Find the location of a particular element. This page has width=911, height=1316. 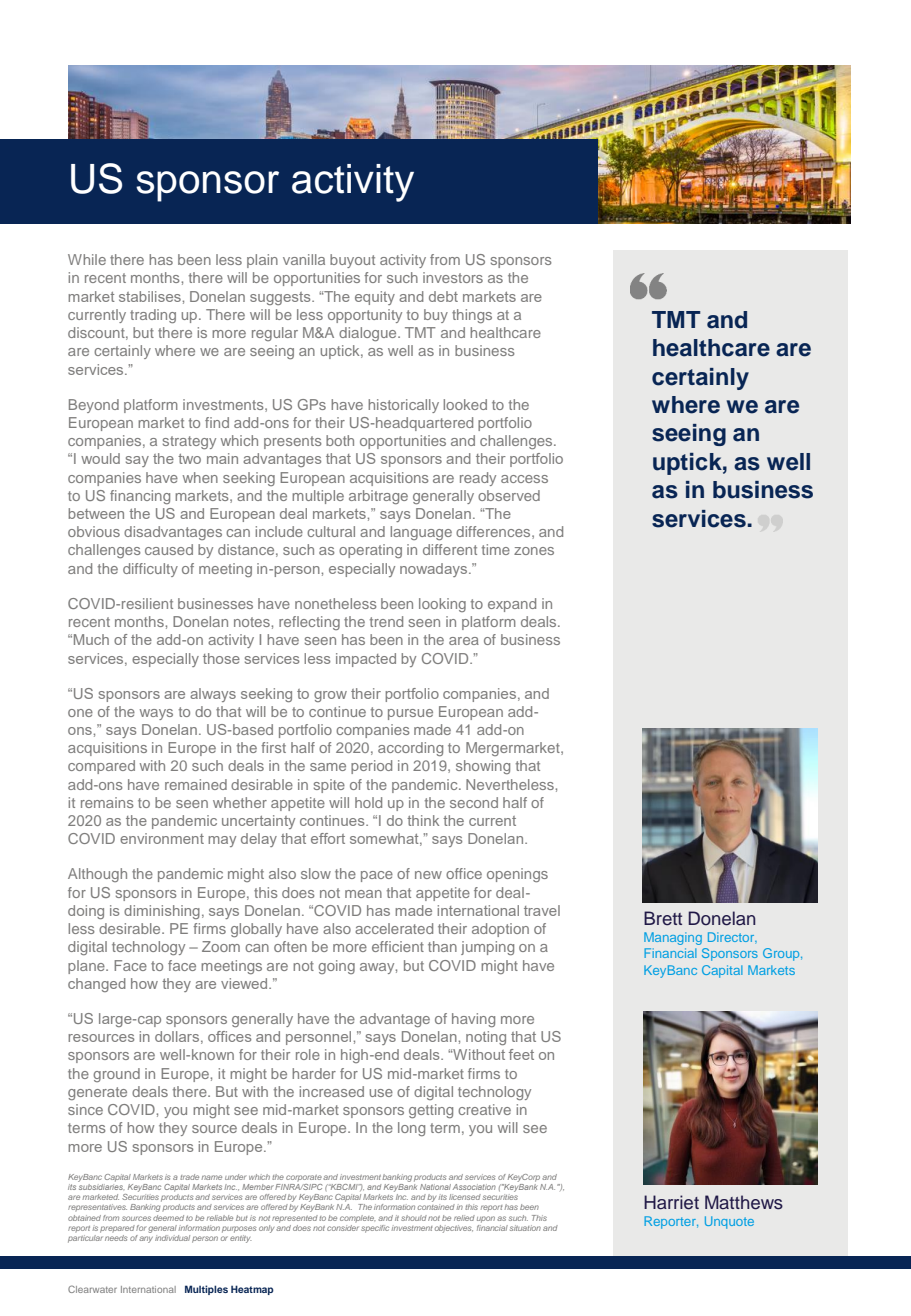

expand is located at coordinates (512, 605).
